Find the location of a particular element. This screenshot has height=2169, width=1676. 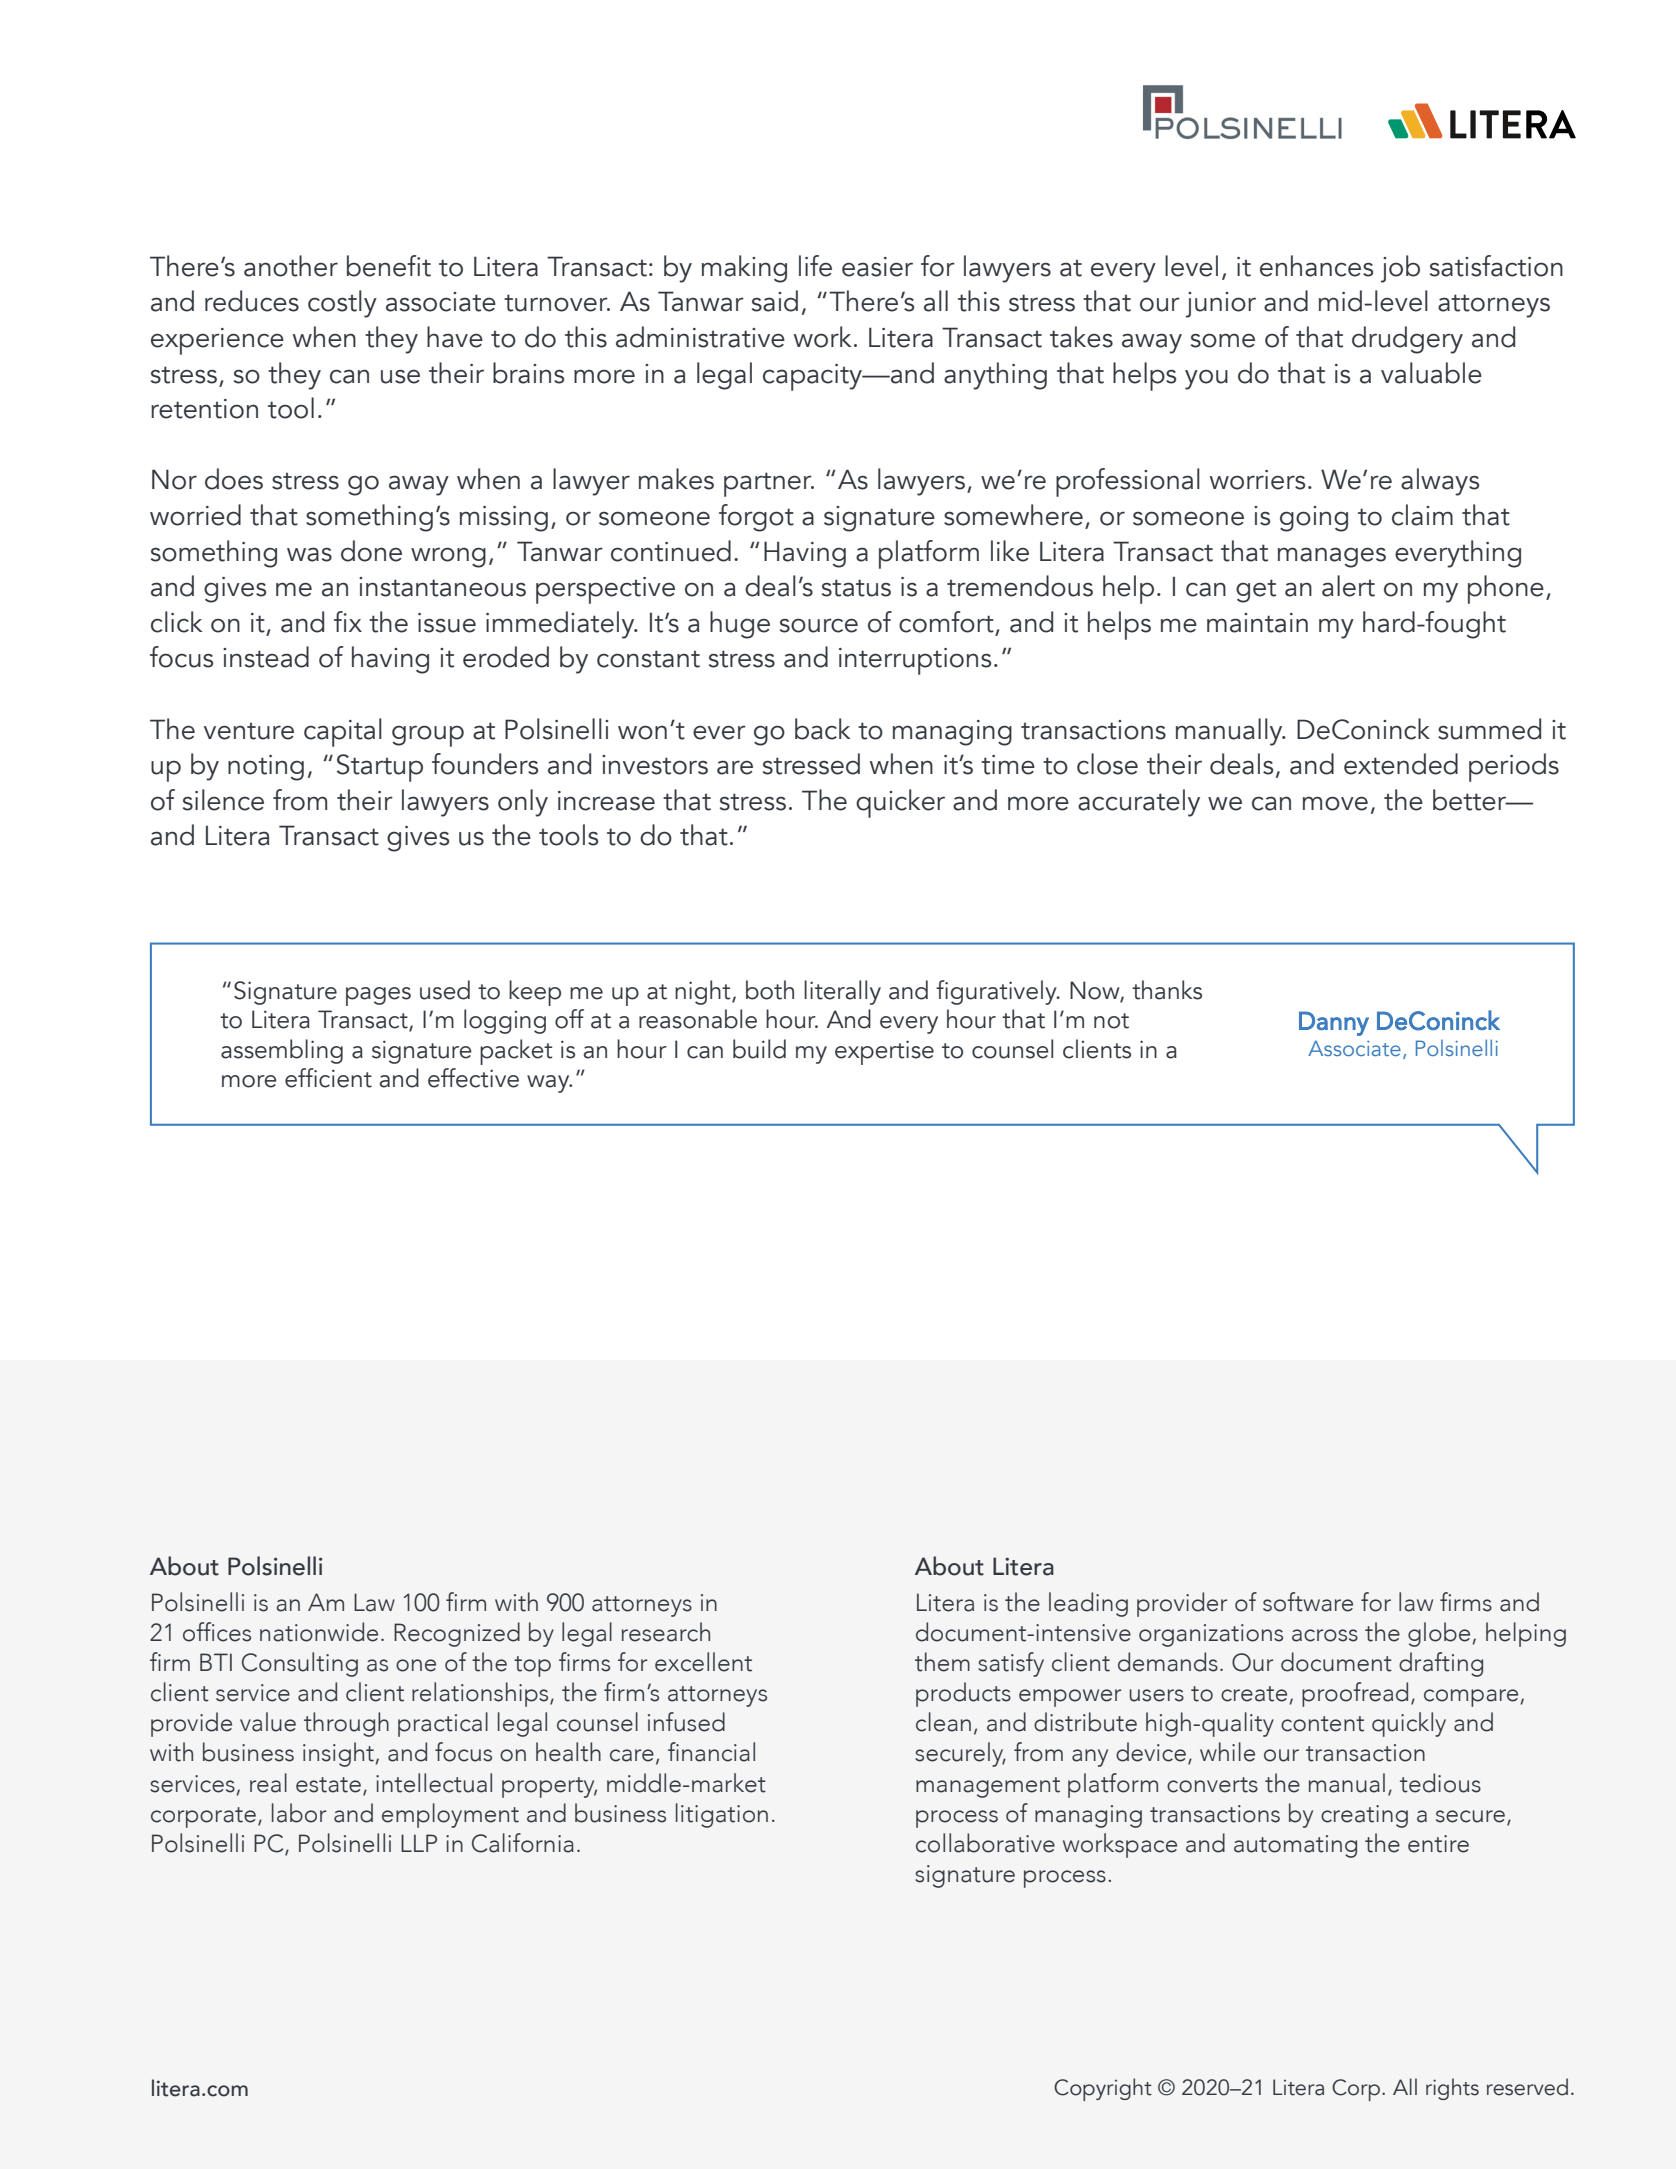

software is located at coordinates (1308, 1602).
